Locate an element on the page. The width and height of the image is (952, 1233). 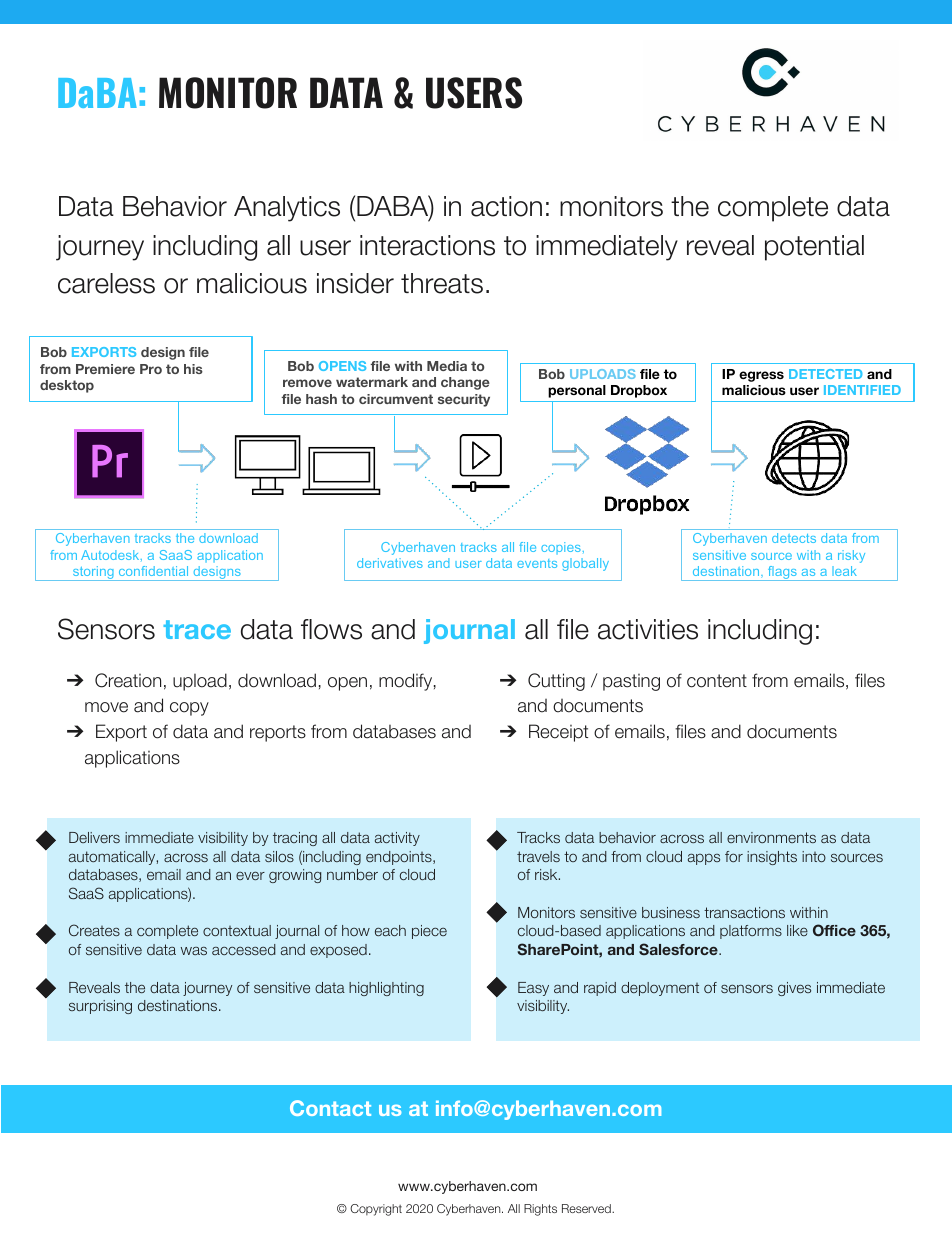
threats is located at coordinates (442, 283).
